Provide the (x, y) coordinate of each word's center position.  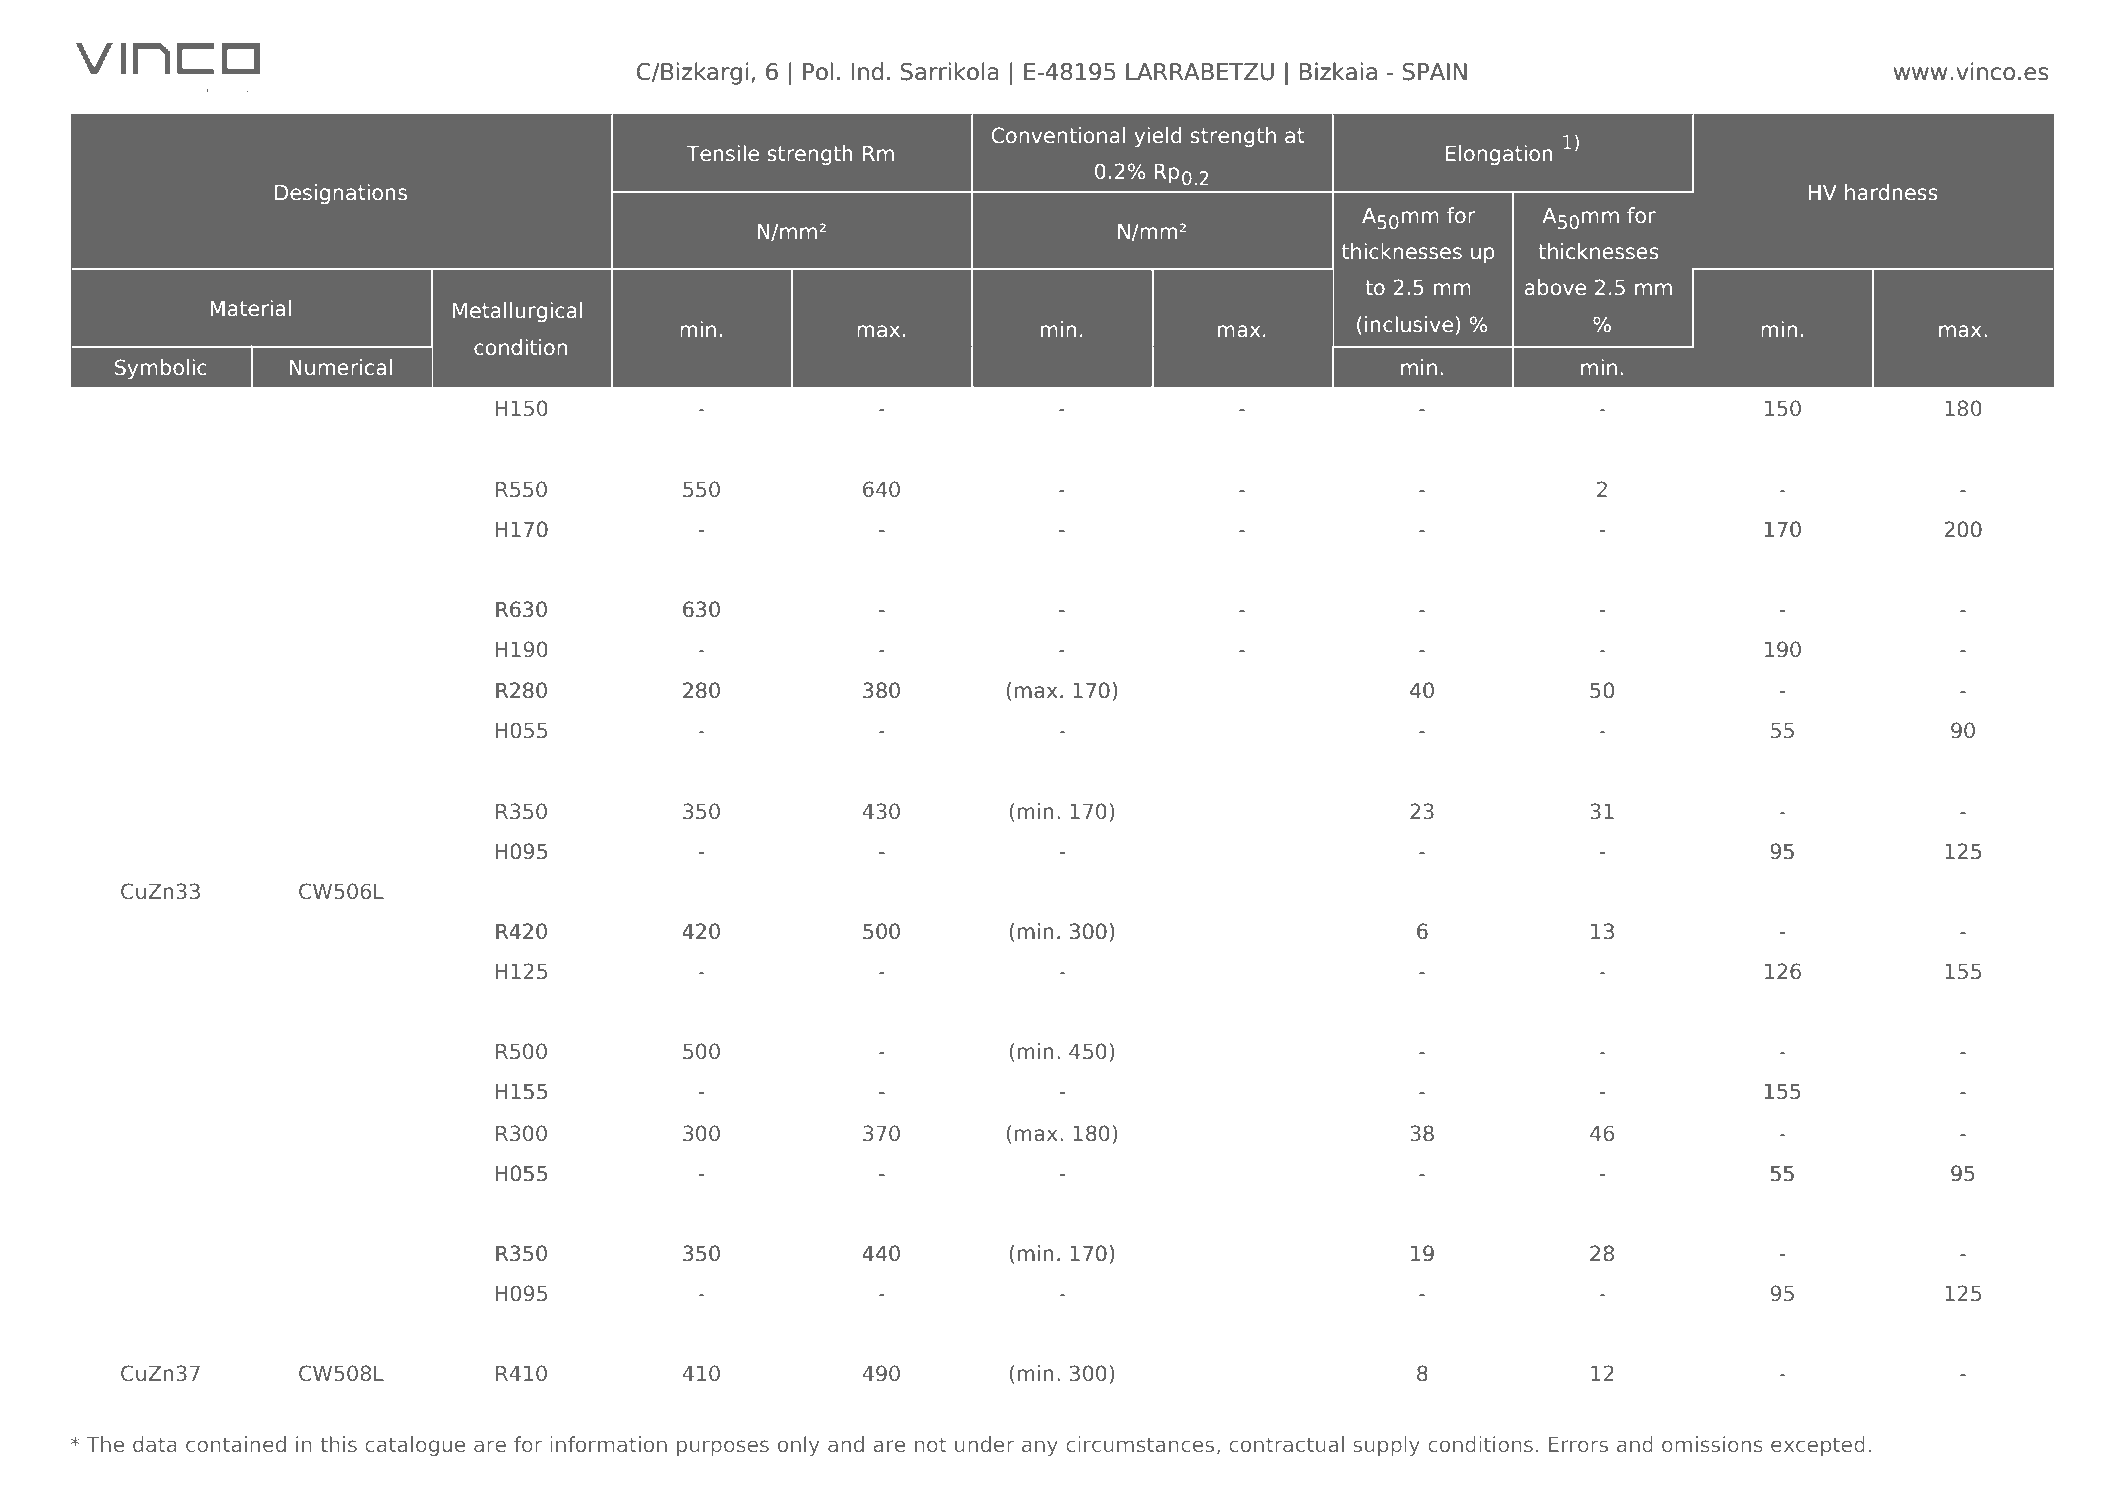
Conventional (1058, 135)
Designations (341, 194)
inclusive (1409, 324)
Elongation (1499, 155)
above (1555, 287)
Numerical (341, 367)
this (338, 1444)
